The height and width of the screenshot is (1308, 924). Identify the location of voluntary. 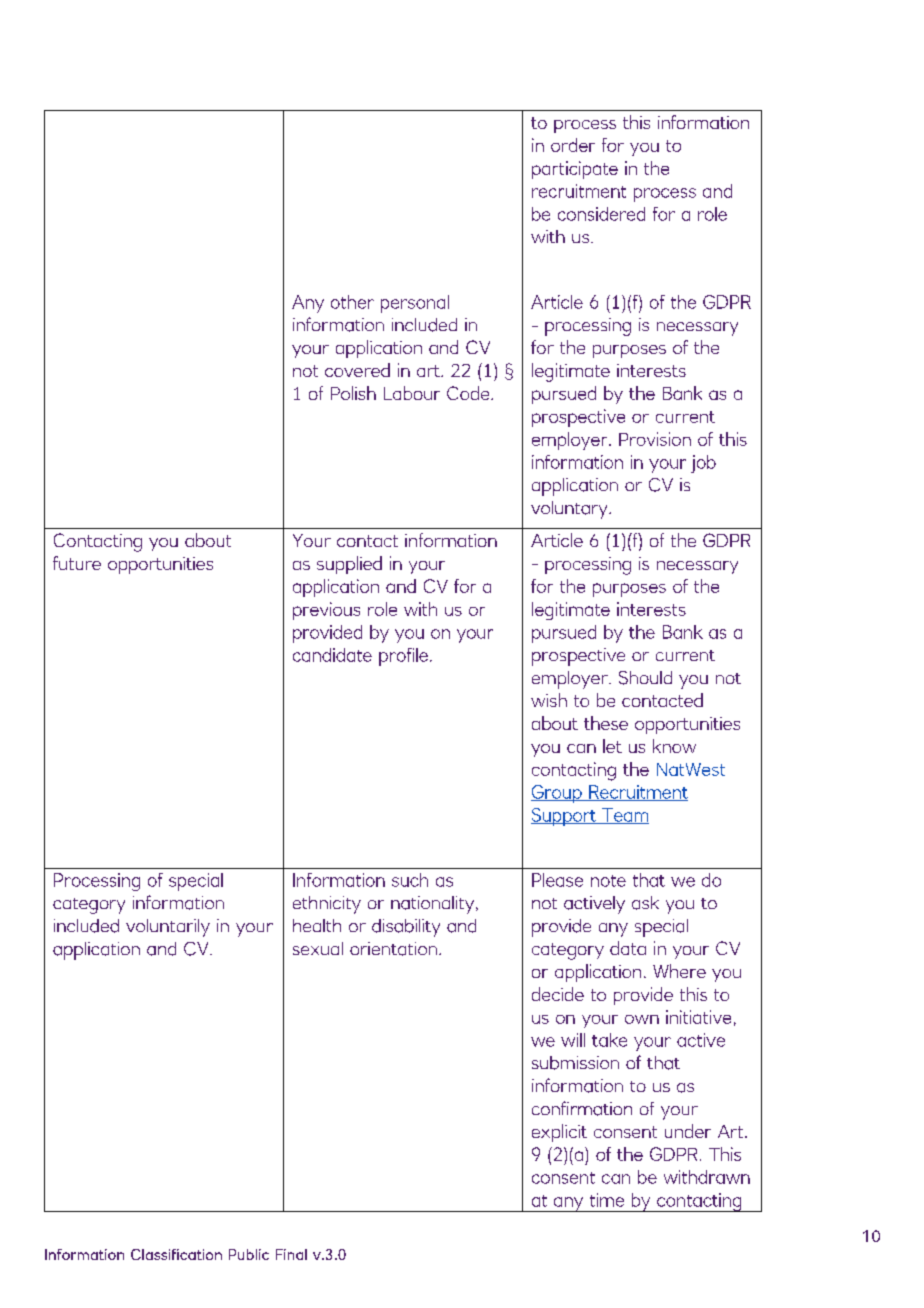
(570, 510).
